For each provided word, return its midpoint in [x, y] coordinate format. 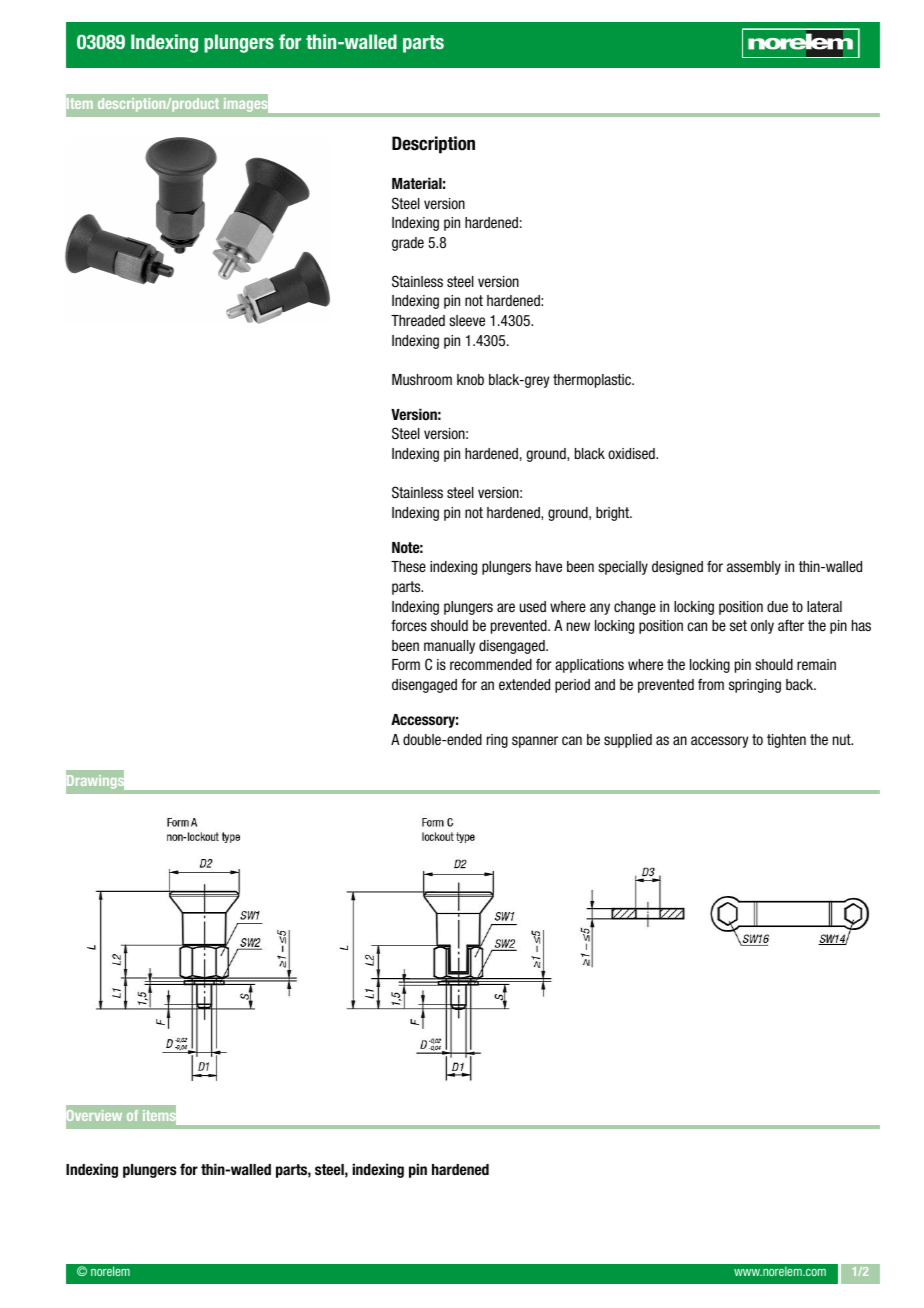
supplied [628, 741]
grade [408, 244]
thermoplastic [593, 381]
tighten [786, 741]
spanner [535, 742]
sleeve [467, 320]
